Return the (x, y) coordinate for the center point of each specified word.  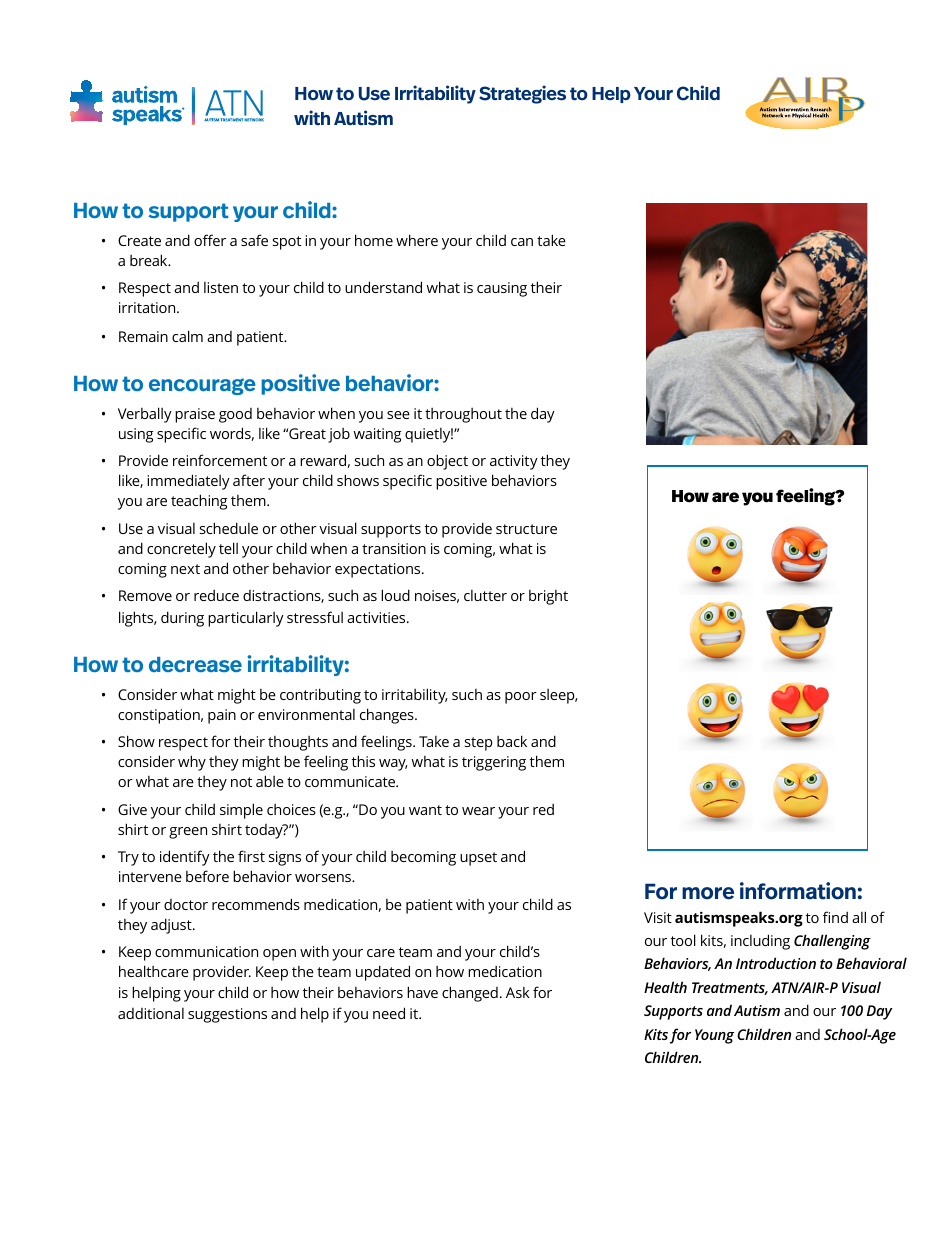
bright (548, 597)
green (188, 833)
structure (526, 529)
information (798, 891)
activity (514, 462)
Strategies (522, 94)
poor (521, 698)
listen (221, 287)
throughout (463, 415)
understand (383, 287)
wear (478, 811)
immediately (188, 482)
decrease (195, 664)
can (522, 242)
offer (210, 240)
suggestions (227, 1015)
